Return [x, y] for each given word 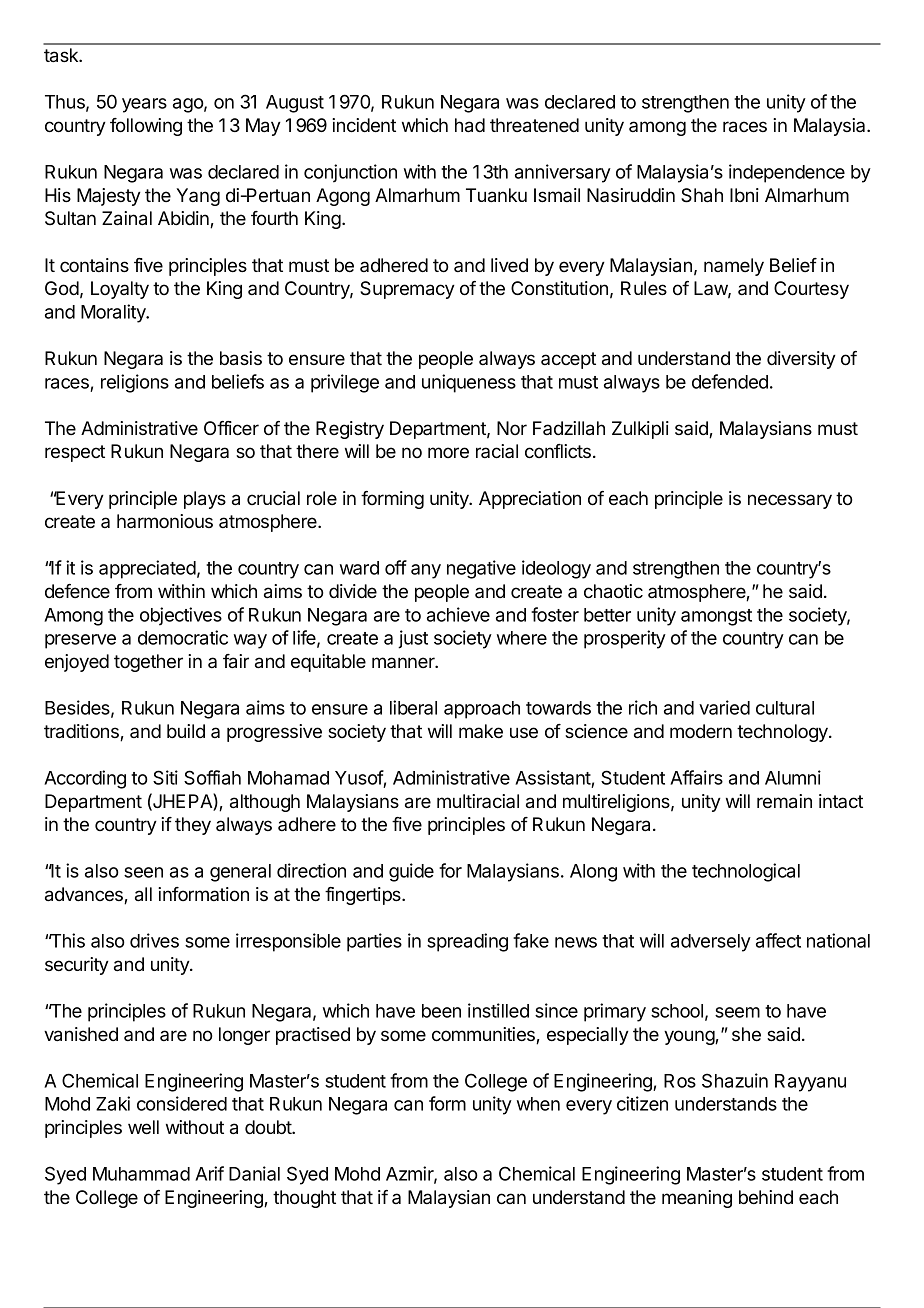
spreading [467, 942]
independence [787, 173]
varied [724, 707]
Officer [231, 428]
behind [766, 1197]
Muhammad [141, 1174]
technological [746, 872]
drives [154, 940]
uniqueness [469, 383]
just [413, 639]
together [148, 663]
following [146, 127]
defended [730, 381]
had [470, 125]
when [538, 1104]
